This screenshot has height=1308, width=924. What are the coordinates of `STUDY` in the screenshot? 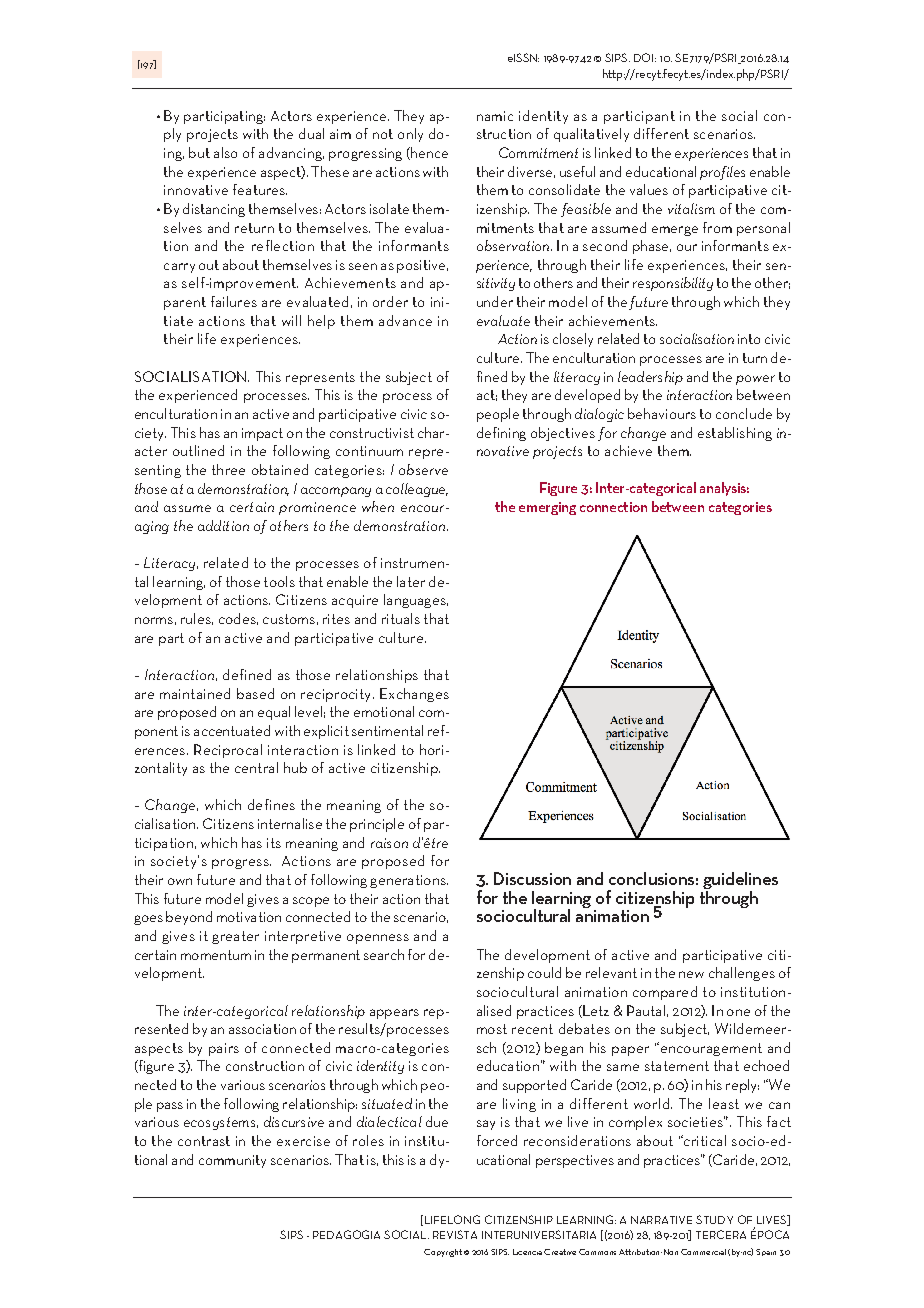 It's located at (714, 1219).
